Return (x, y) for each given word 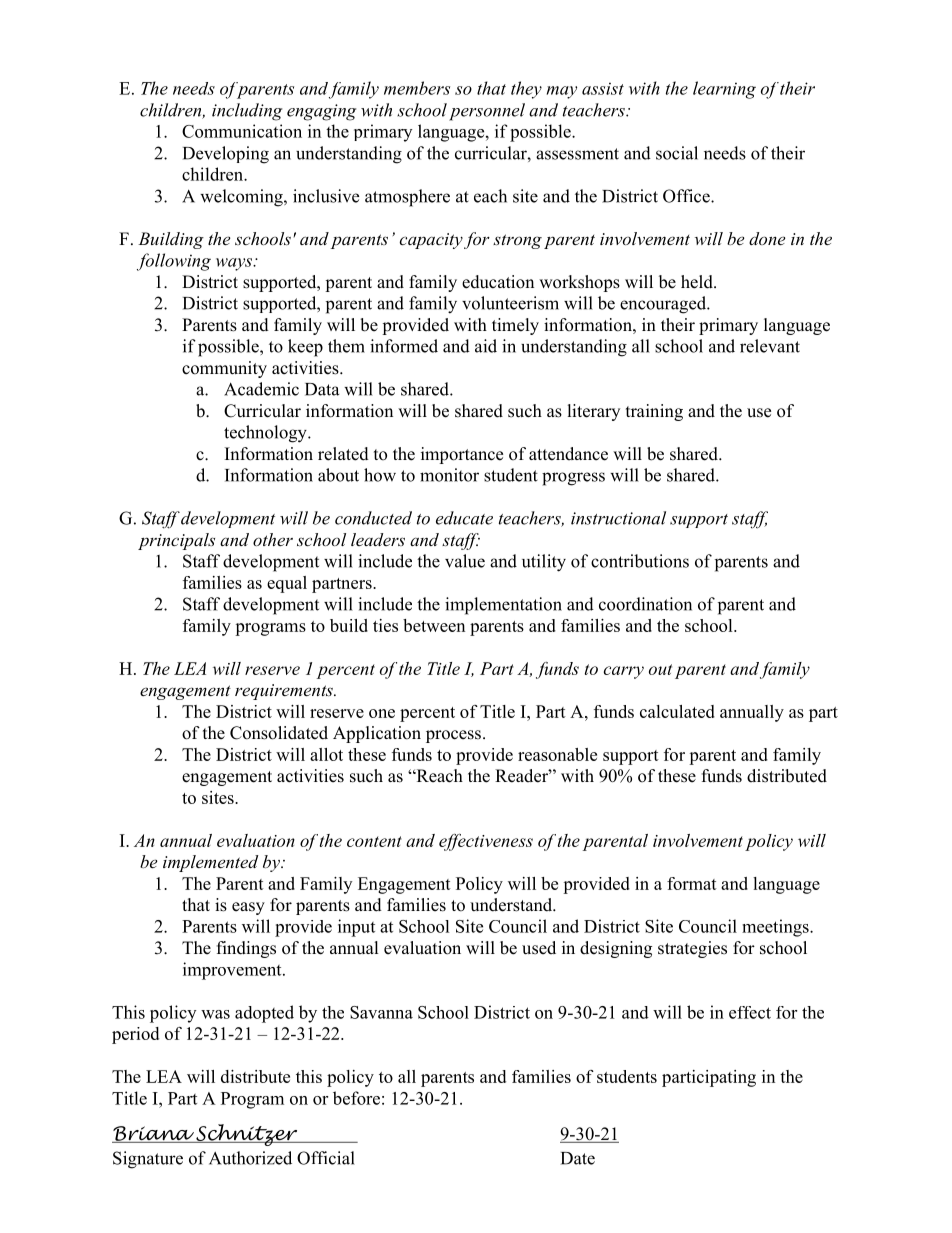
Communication (242, 131)
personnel (487, 112)
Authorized (250, 1158)
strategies (692, 949)
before (356, 1098)
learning (724, 90)
